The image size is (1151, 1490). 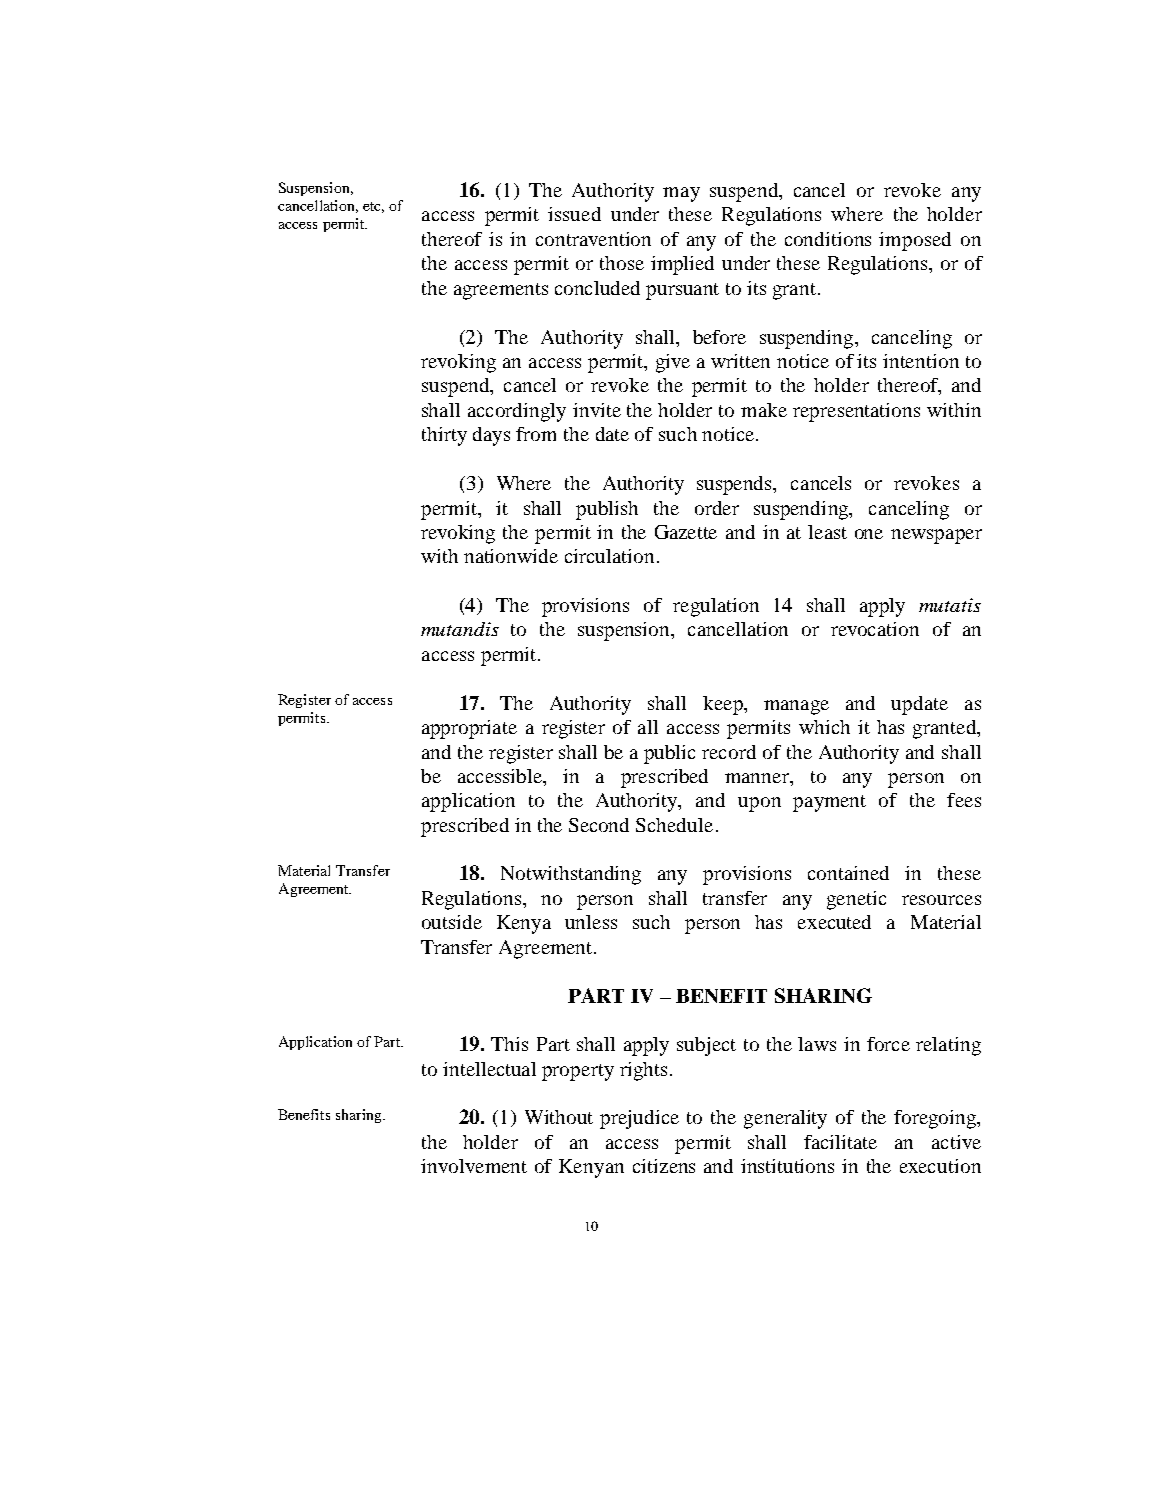 What do you see at coordinates (474, 1166) in the screenshot?
I see `involvement` at bounding box center [474, 1166].
